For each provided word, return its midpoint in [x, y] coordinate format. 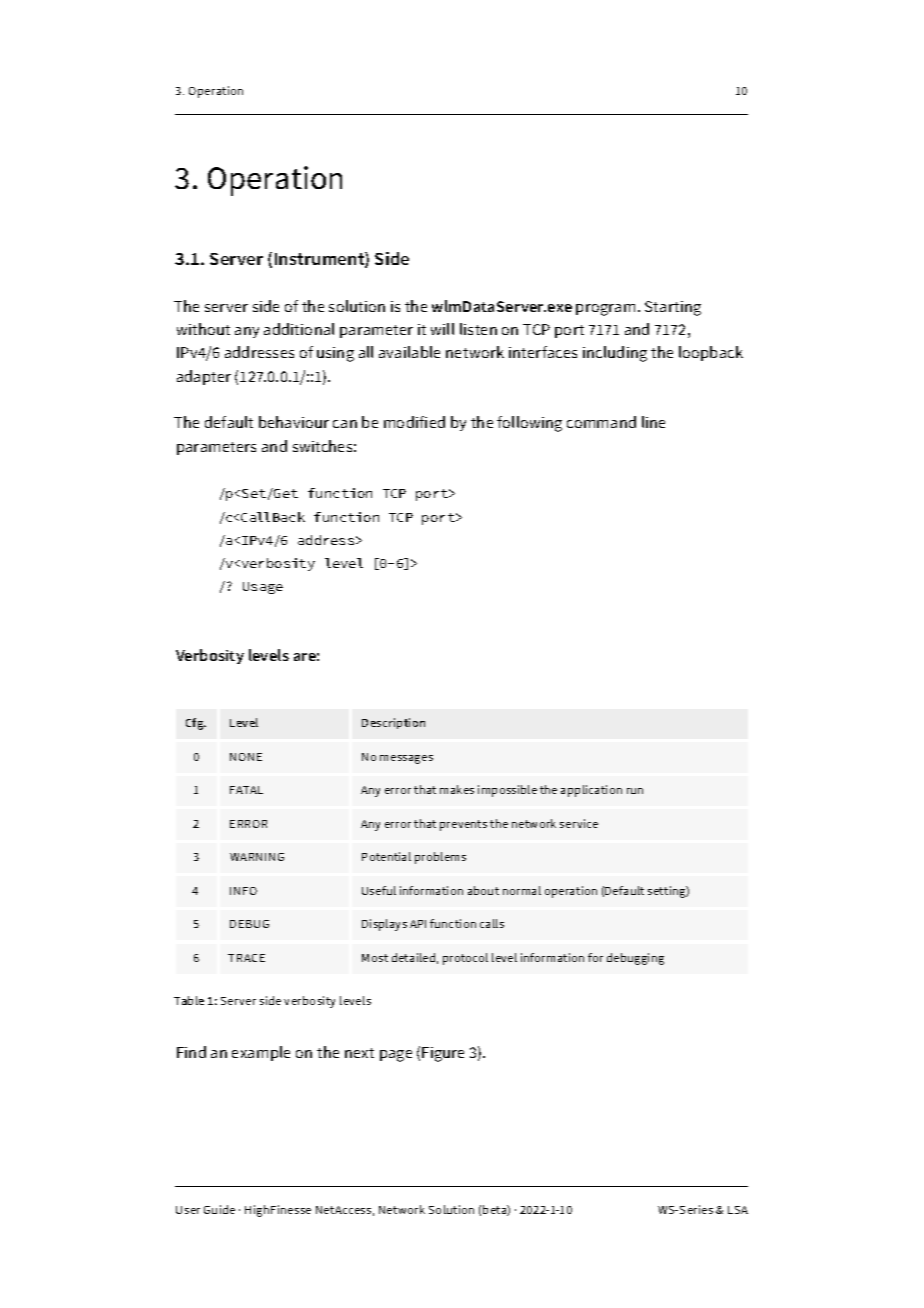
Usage [263, 588]
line [653, 422]
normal [522, 890]
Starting [673, 308]
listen [478, 329]
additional [299, 329]
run [635, 791]
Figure [443, 1054]
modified [414, 422]
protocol [465, 959]
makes [457, 789]
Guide [219, 1209]
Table [189, 1000]
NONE [246, 757]
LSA [738, 1210]
